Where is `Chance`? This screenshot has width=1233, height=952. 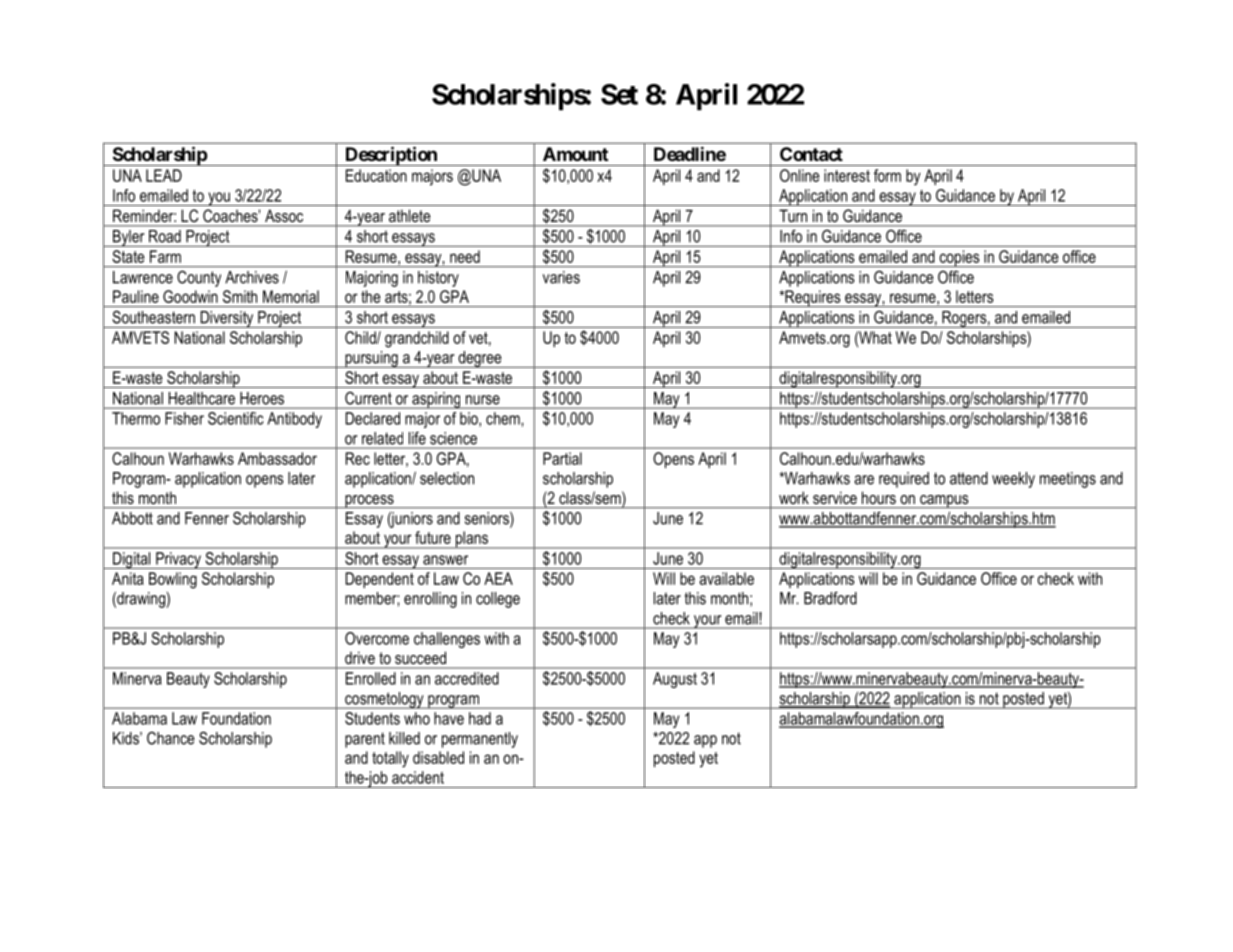
Chance is located at coordinates (171, 738).
